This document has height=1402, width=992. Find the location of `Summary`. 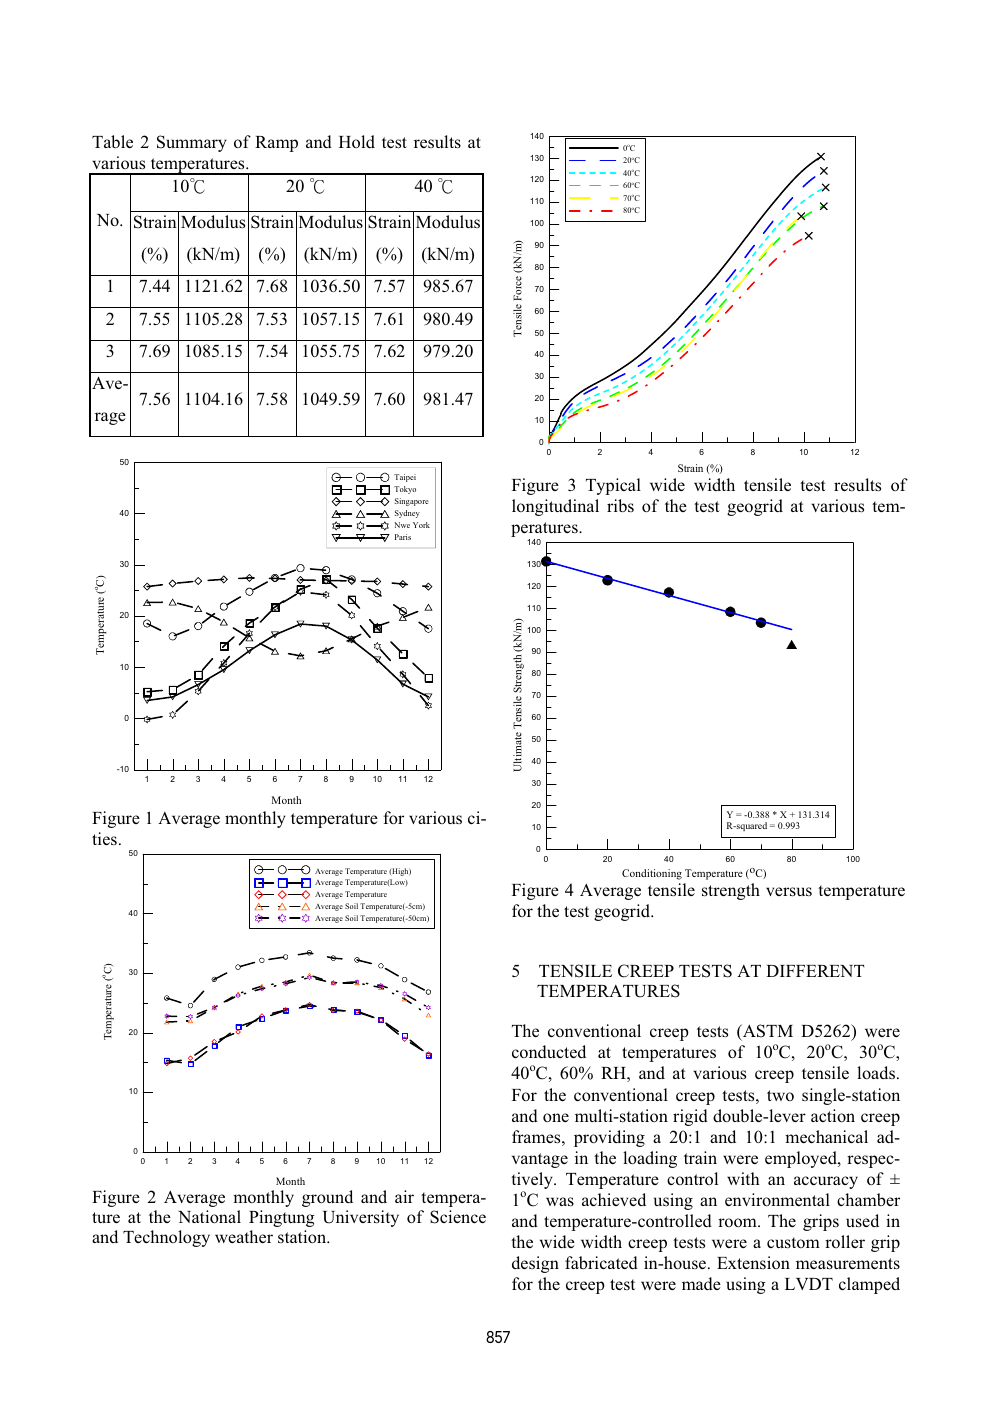

Summary is located at coordinates (192, 143).
